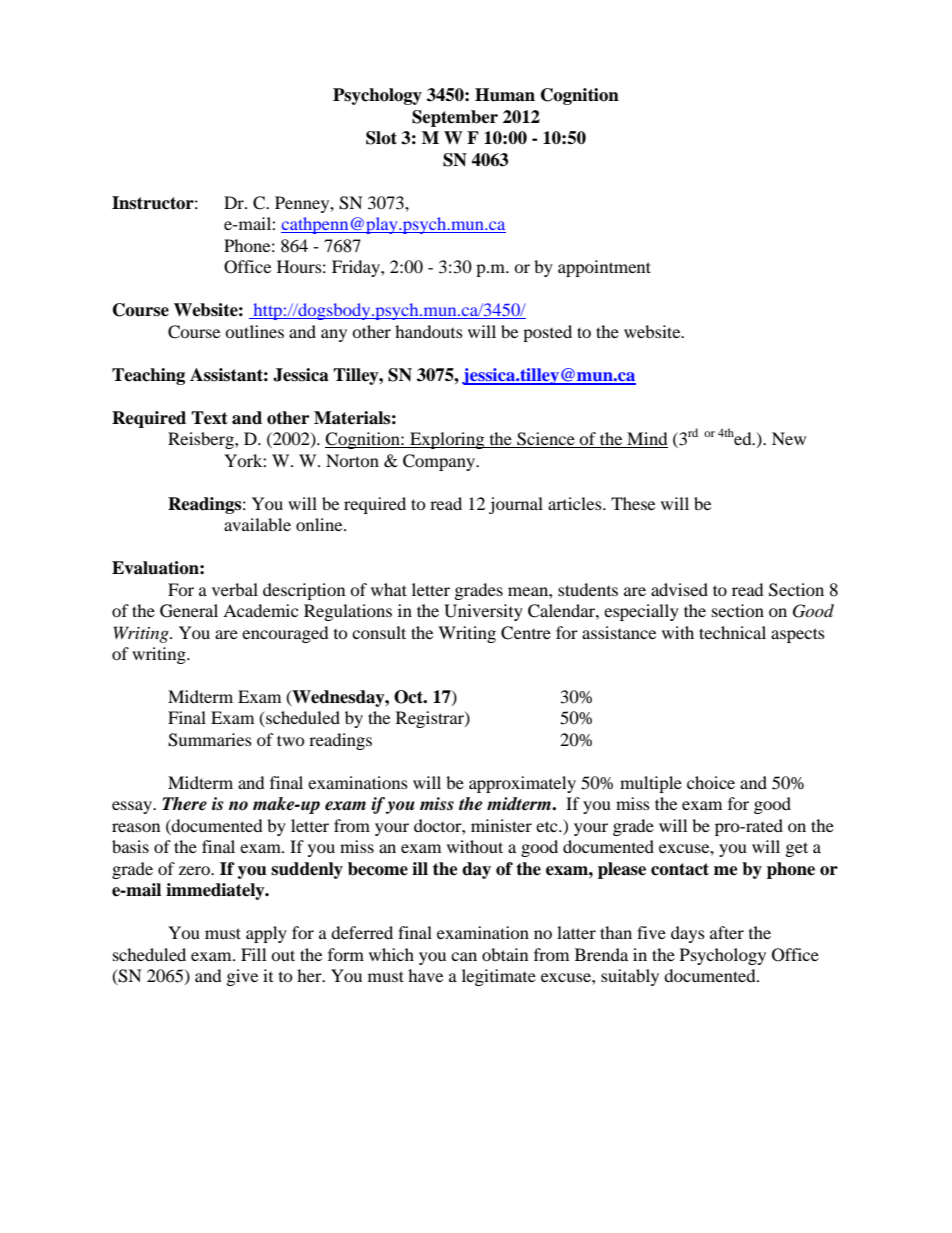 The image size is (952, 1233). What do you see at coordinates (253, 954) in the screenshot?
I see `Fill` at bounding box center [253, 954].
